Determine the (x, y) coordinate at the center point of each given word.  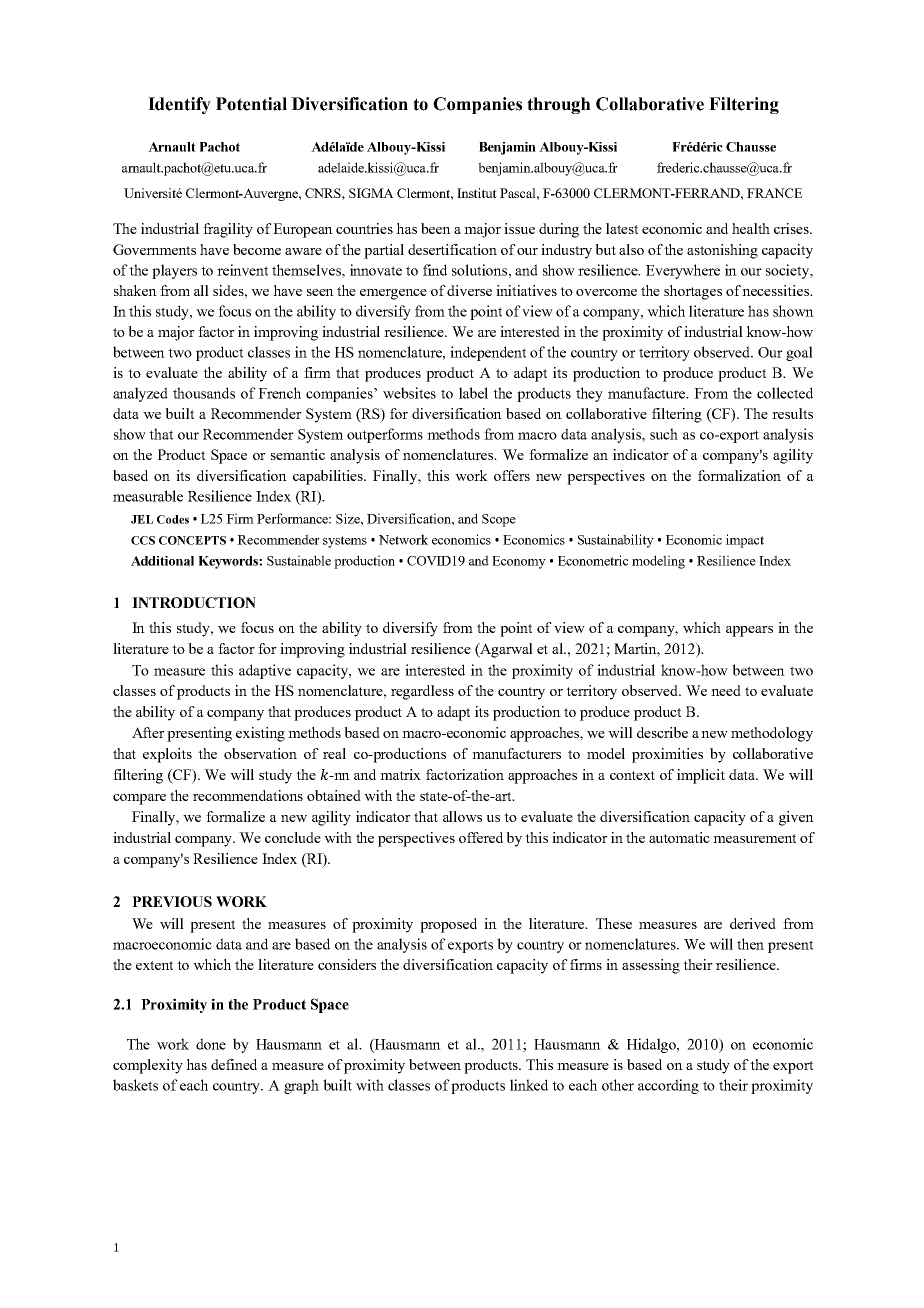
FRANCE (775, 193)
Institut (477, 193)
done (211, 1044)
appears (749, 631)
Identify (179, 105)
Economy (519, 562)
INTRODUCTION (194, 602)
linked (529, 1085)
